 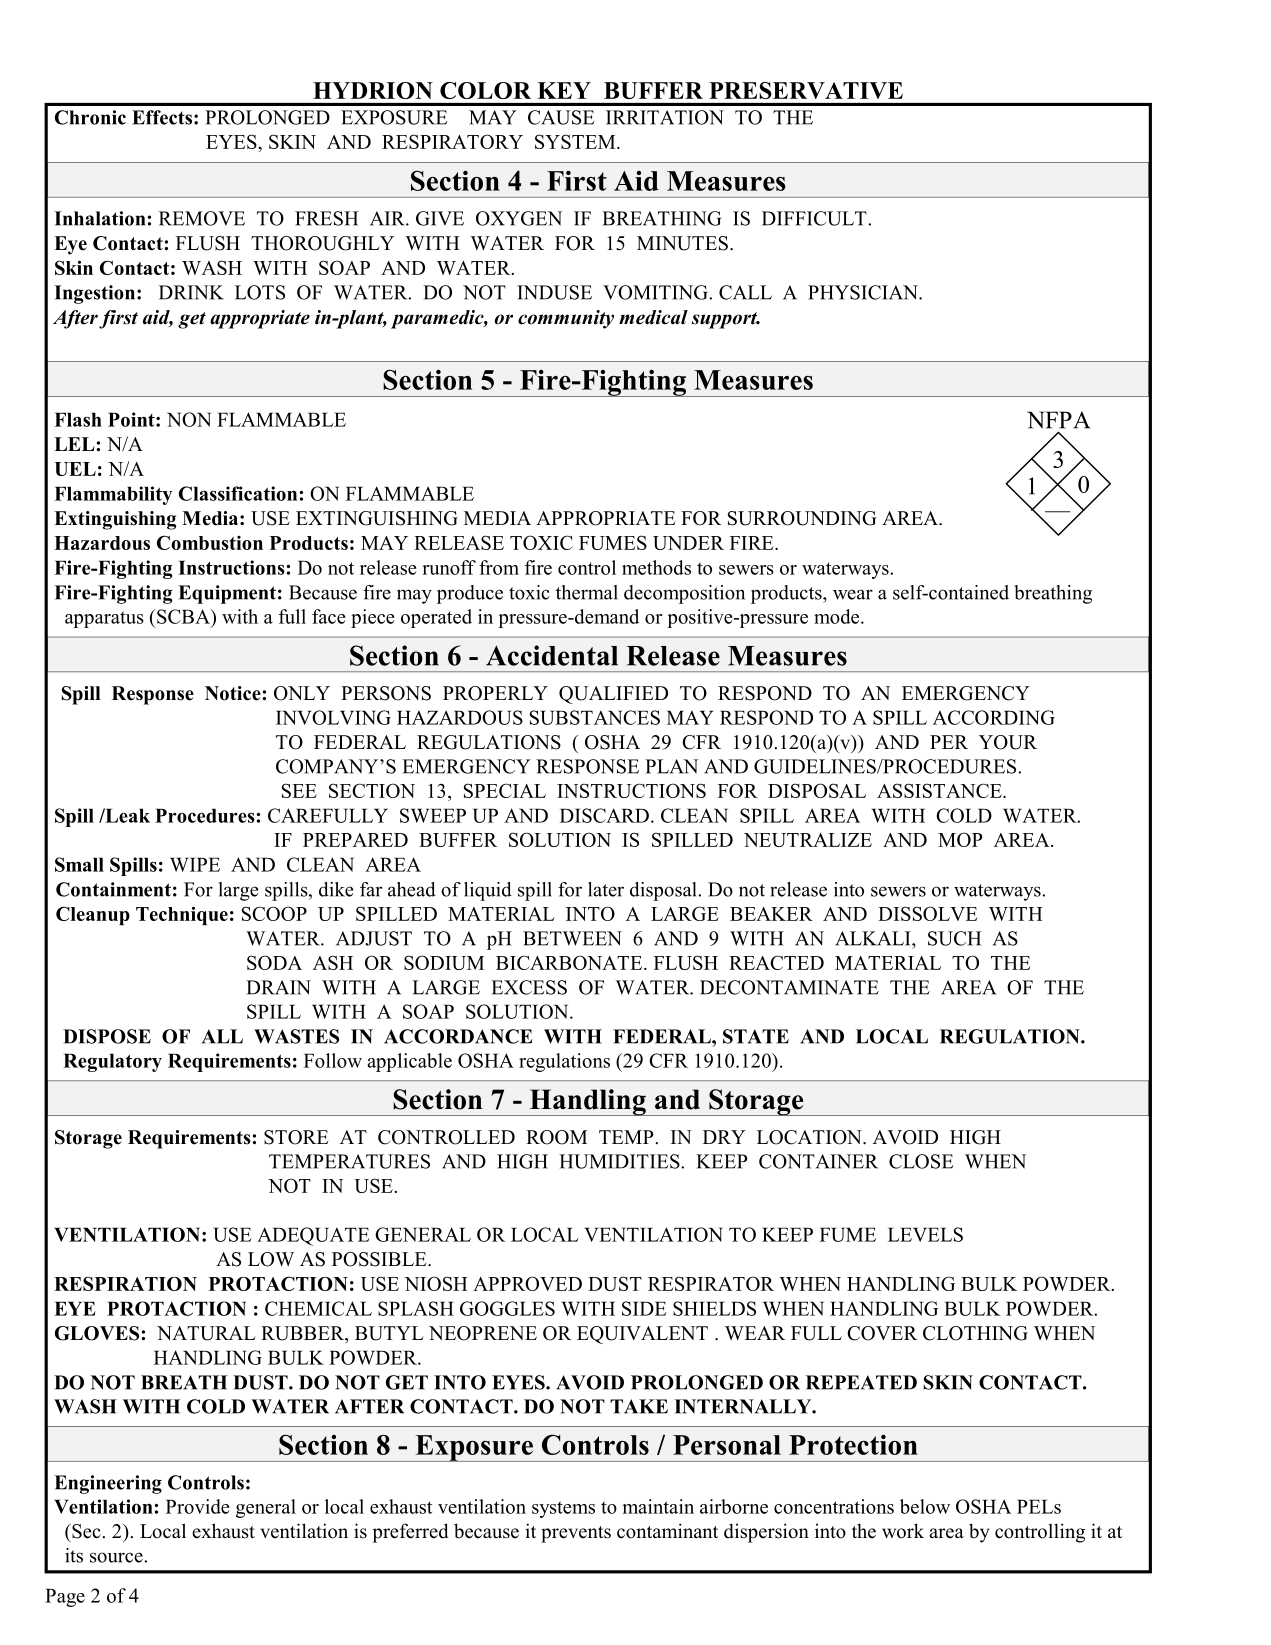 I want to click on Regulatory, so click(x=112, y=1062).
